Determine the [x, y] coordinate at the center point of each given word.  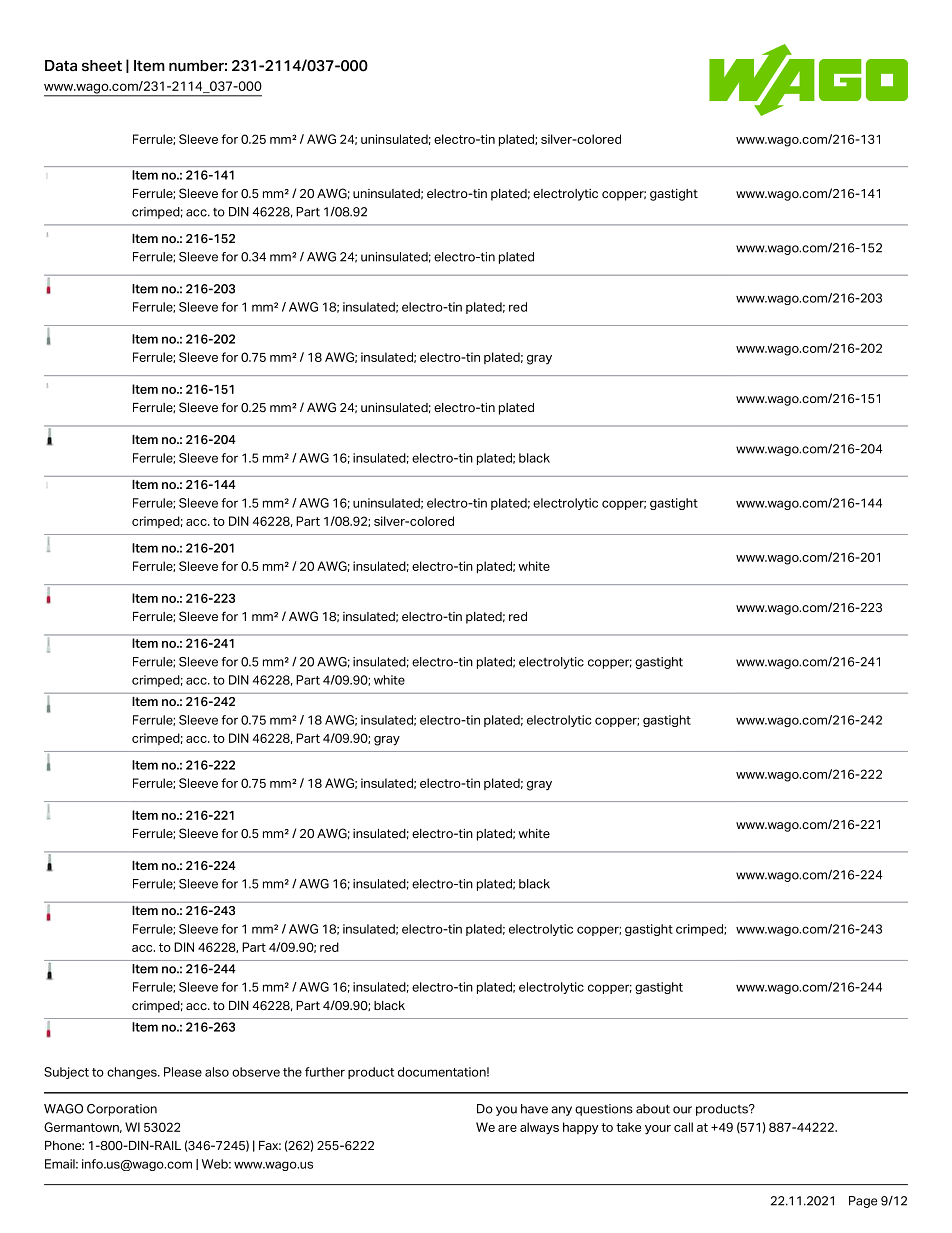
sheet [102, 66]
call [683, 1127]
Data [61, 65]
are [507, 1128]
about [653, 1109]
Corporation [122, 1110]
